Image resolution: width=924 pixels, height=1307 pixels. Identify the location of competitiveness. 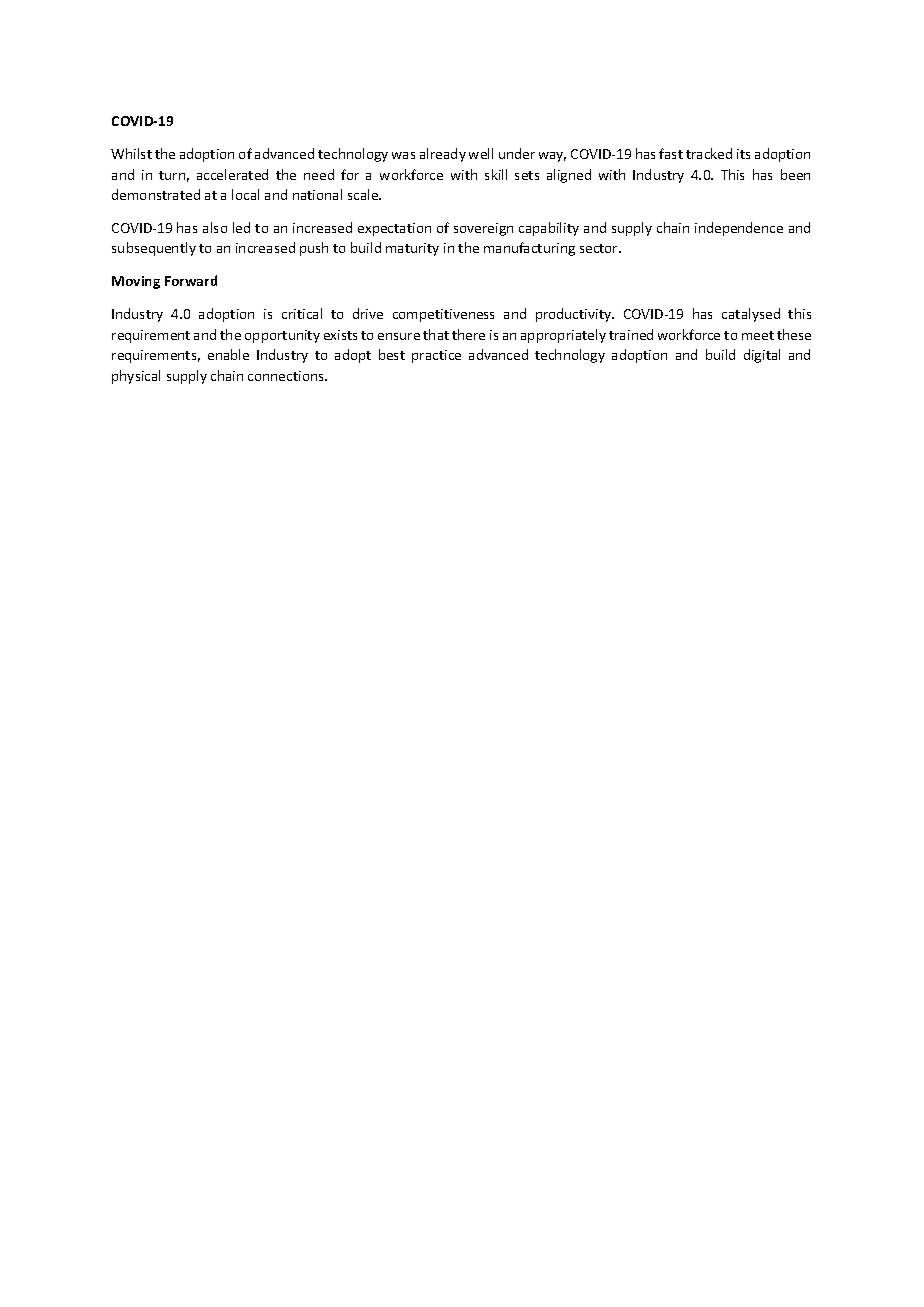
(443, 315).
